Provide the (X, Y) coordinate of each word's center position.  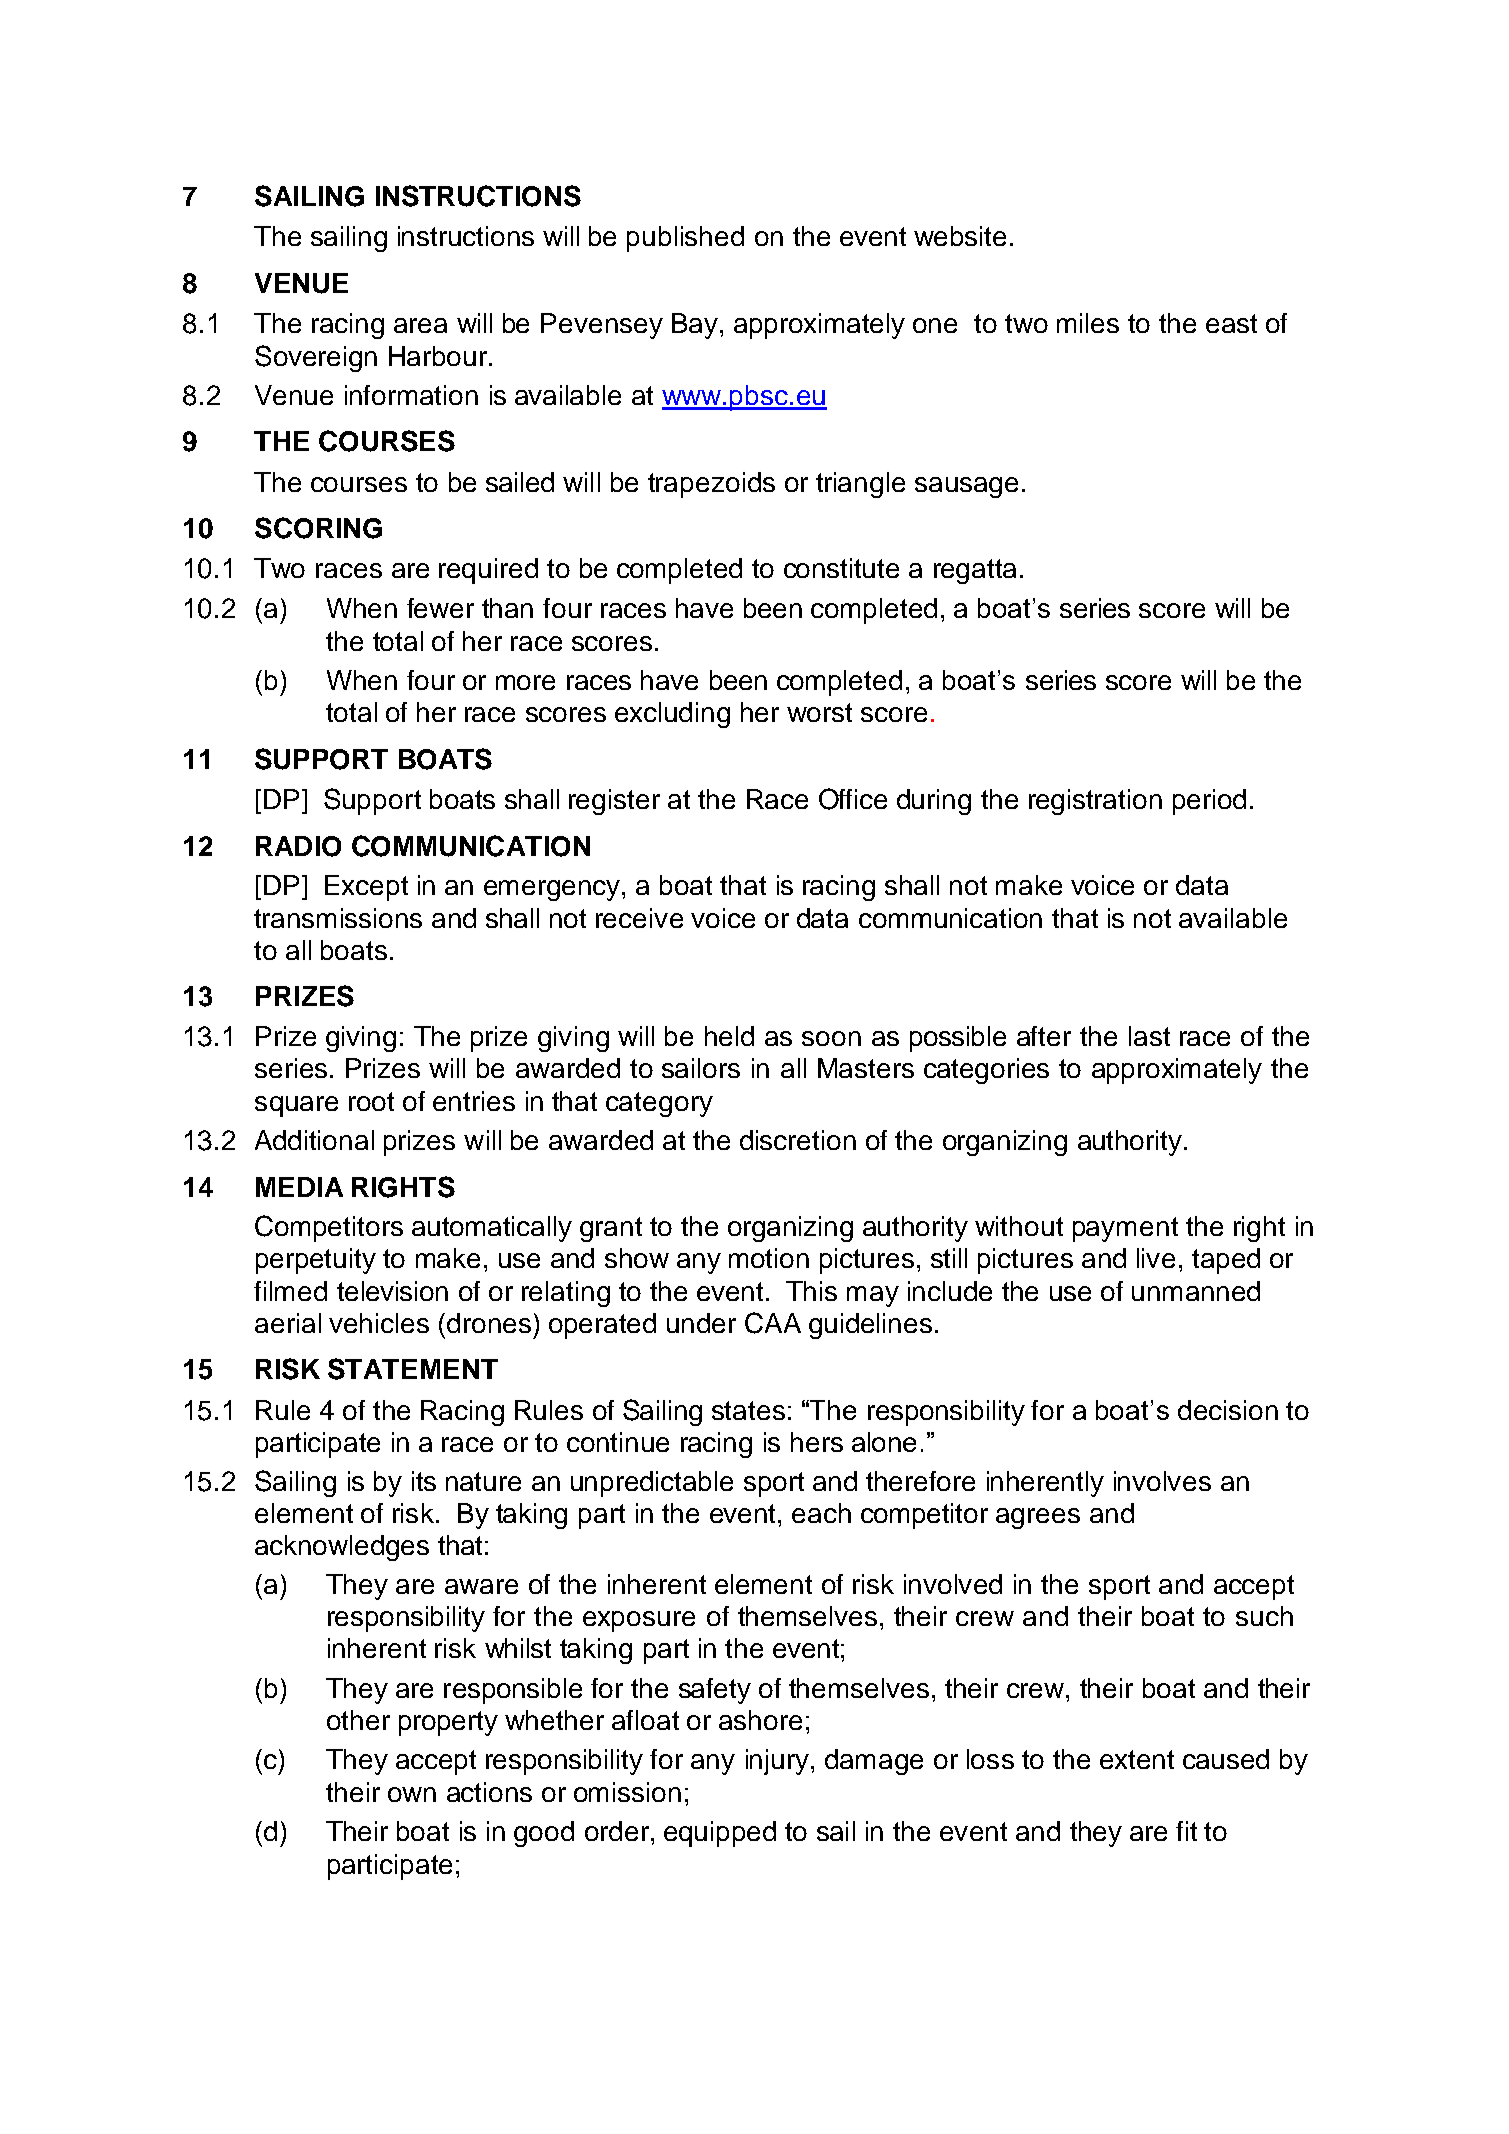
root (371, 1101)
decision (1228, 1410)
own (412, 1794)
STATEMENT (413, 1369)
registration (1095, 802)
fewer (440, 608)
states (748, 1410)
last (1149, 1036)
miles (1088, 323)
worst (819, 712)
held (729, 1036)
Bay (696, 326)
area (420, 325)
